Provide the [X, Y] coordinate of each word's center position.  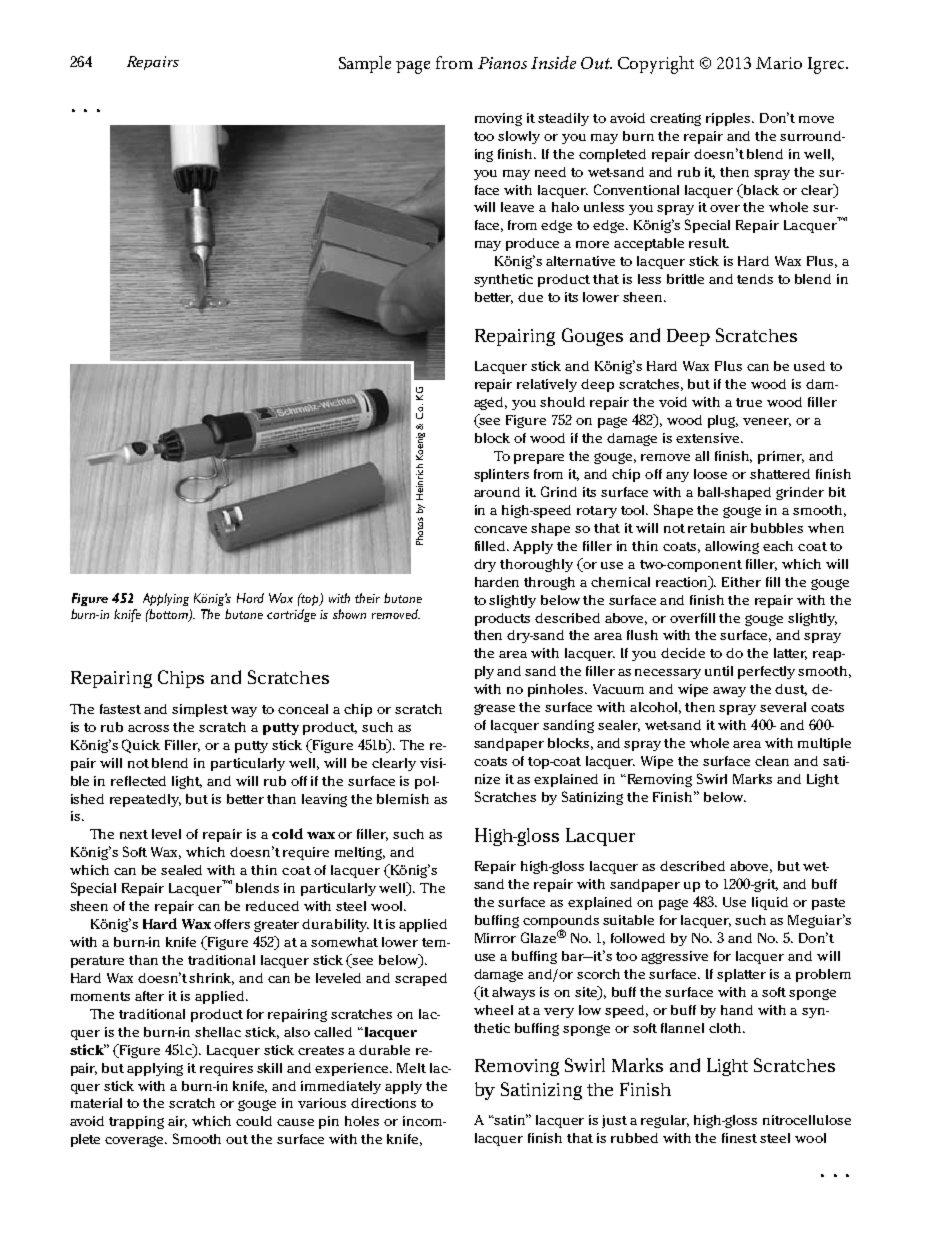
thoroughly [536, 565]
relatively [547, 385]
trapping [136, 1122]
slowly [519, 137]
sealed [181, 870]
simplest [200, 710]
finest [739, 1138]
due [530, 297]
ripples [730, 119]
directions [383, 1103]
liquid [770, 903]
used [809, 366]
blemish [403, 799]
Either [741, 582]
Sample [365, 64]
